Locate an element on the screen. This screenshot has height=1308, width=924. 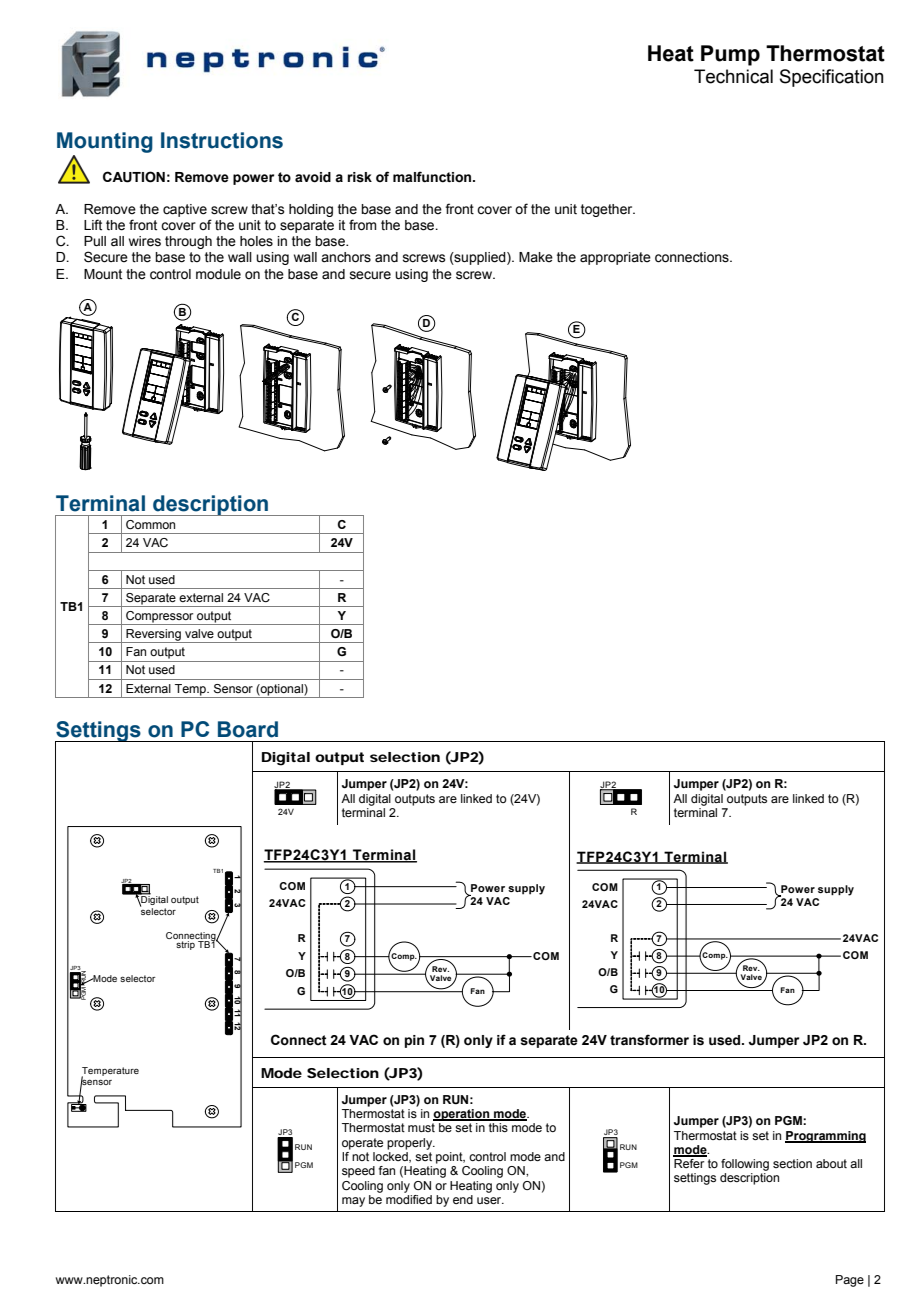
Technical is located at coordinates (733, 76).
